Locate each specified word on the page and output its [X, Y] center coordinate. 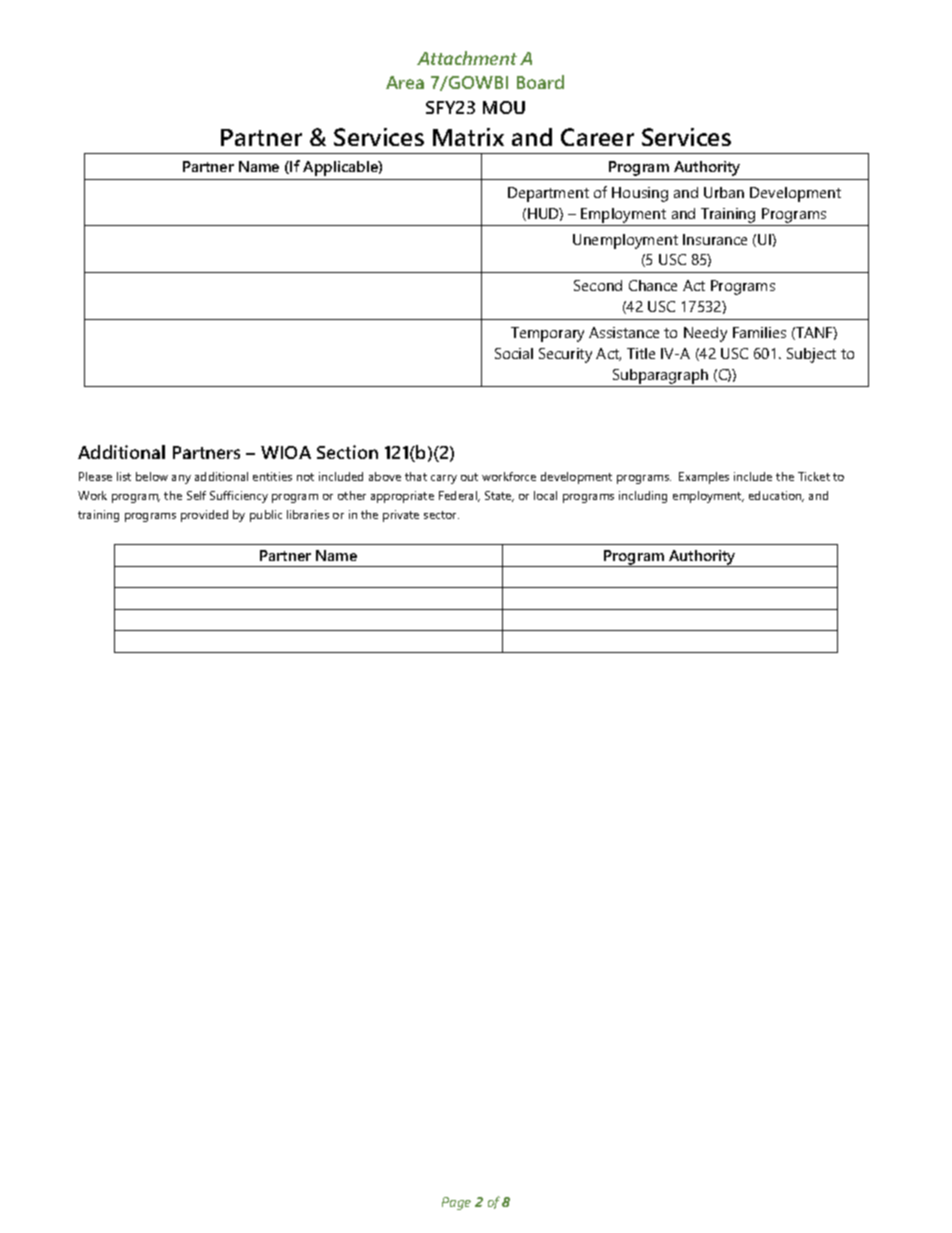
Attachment [467, 58]
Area [405, 82]
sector [441, 515]
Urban [724, 192]
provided [204, 516]
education [776, 496]
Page [456, 1203]
